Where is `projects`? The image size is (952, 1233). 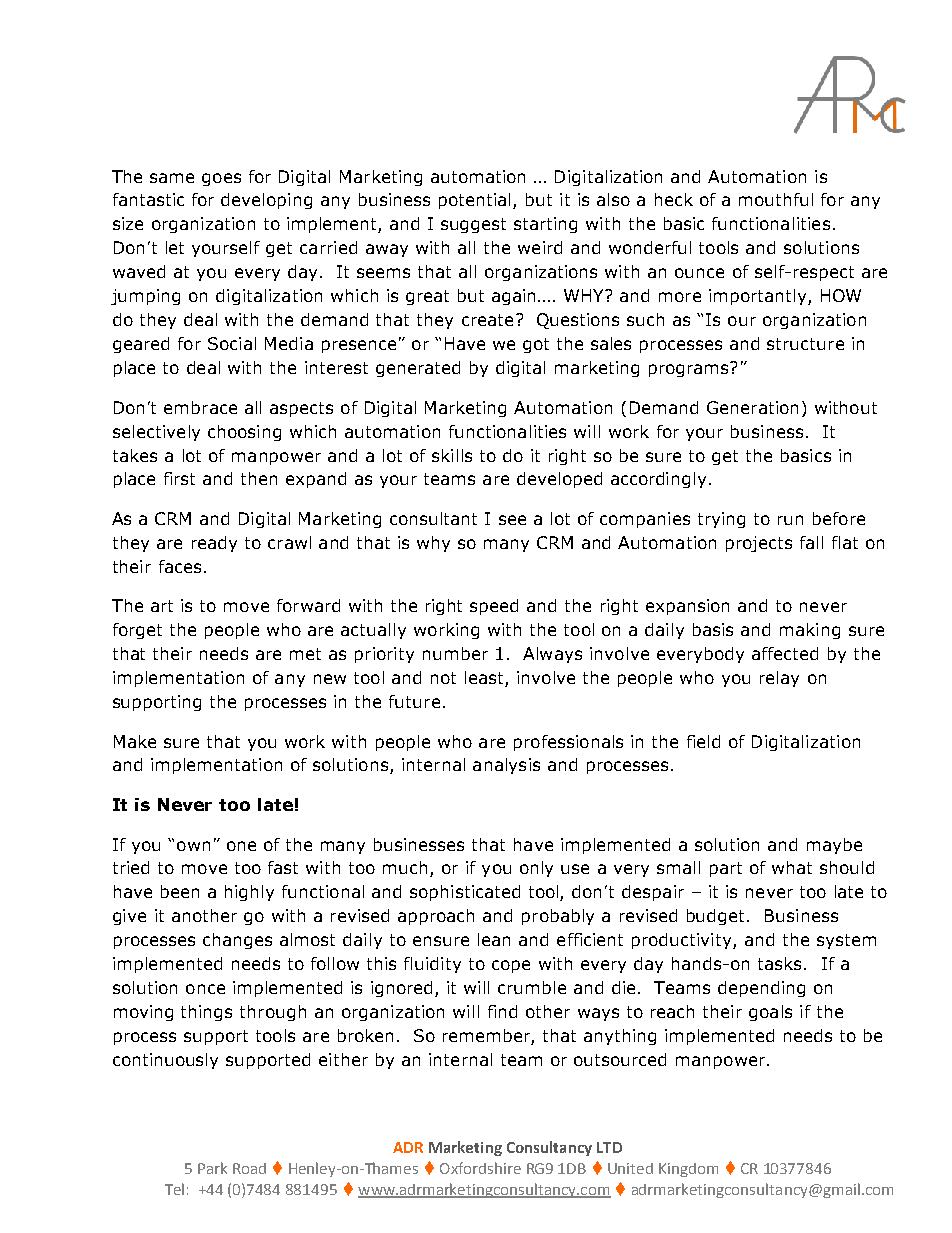
projects is located at coordinates (759, 544).
